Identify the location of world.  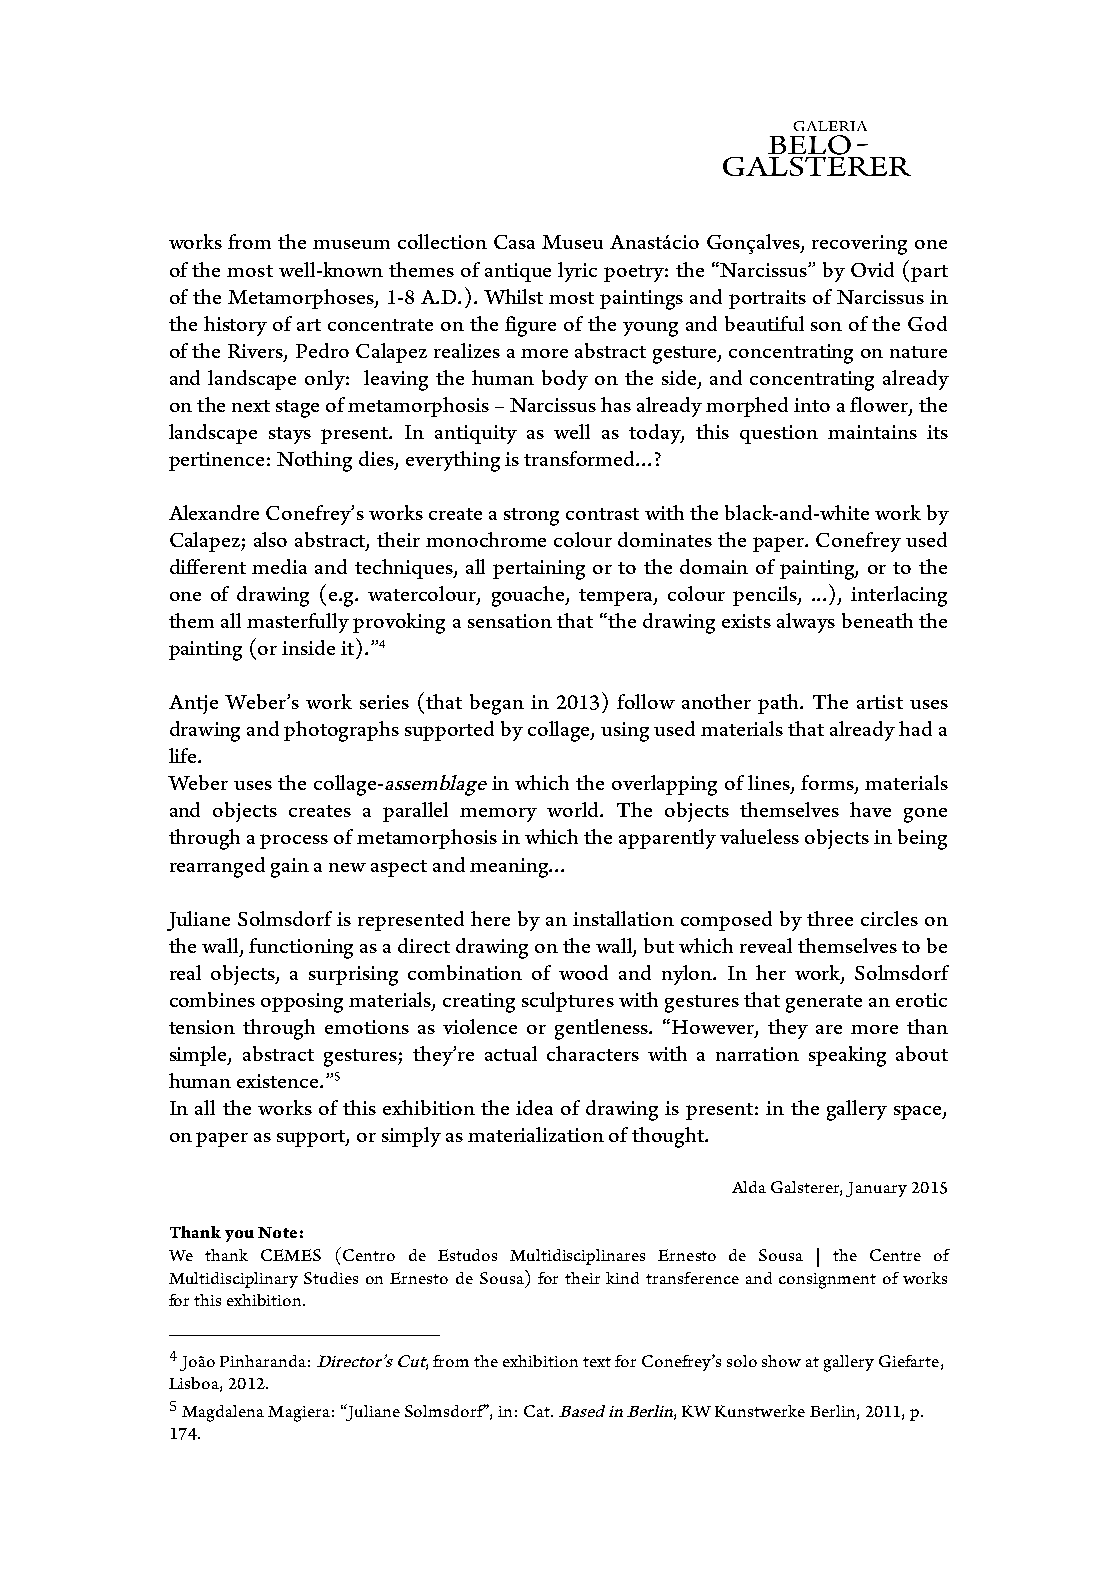
(574, 809).
